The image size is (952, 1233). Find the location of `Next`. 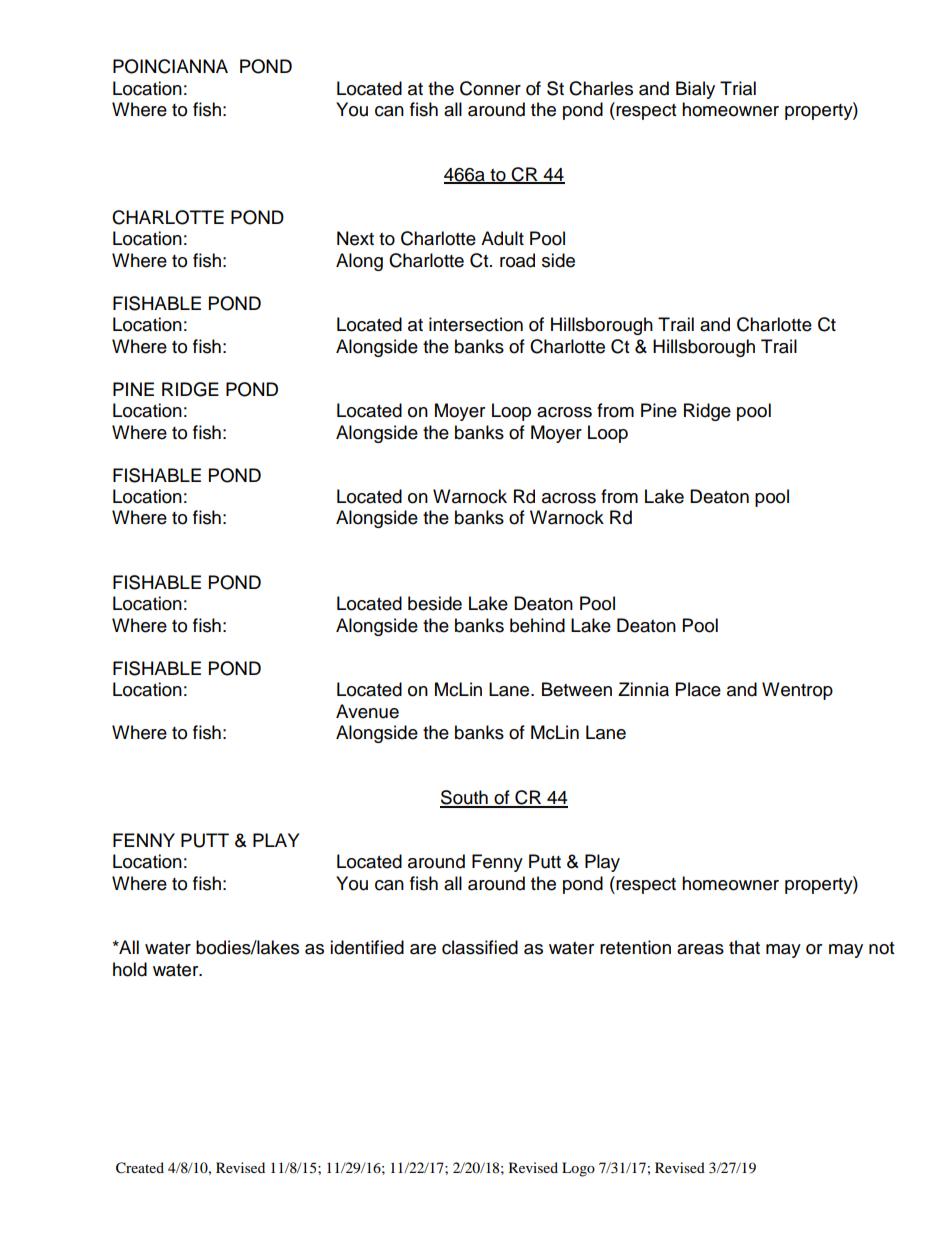

Next is located at coordinates (355, 238).
